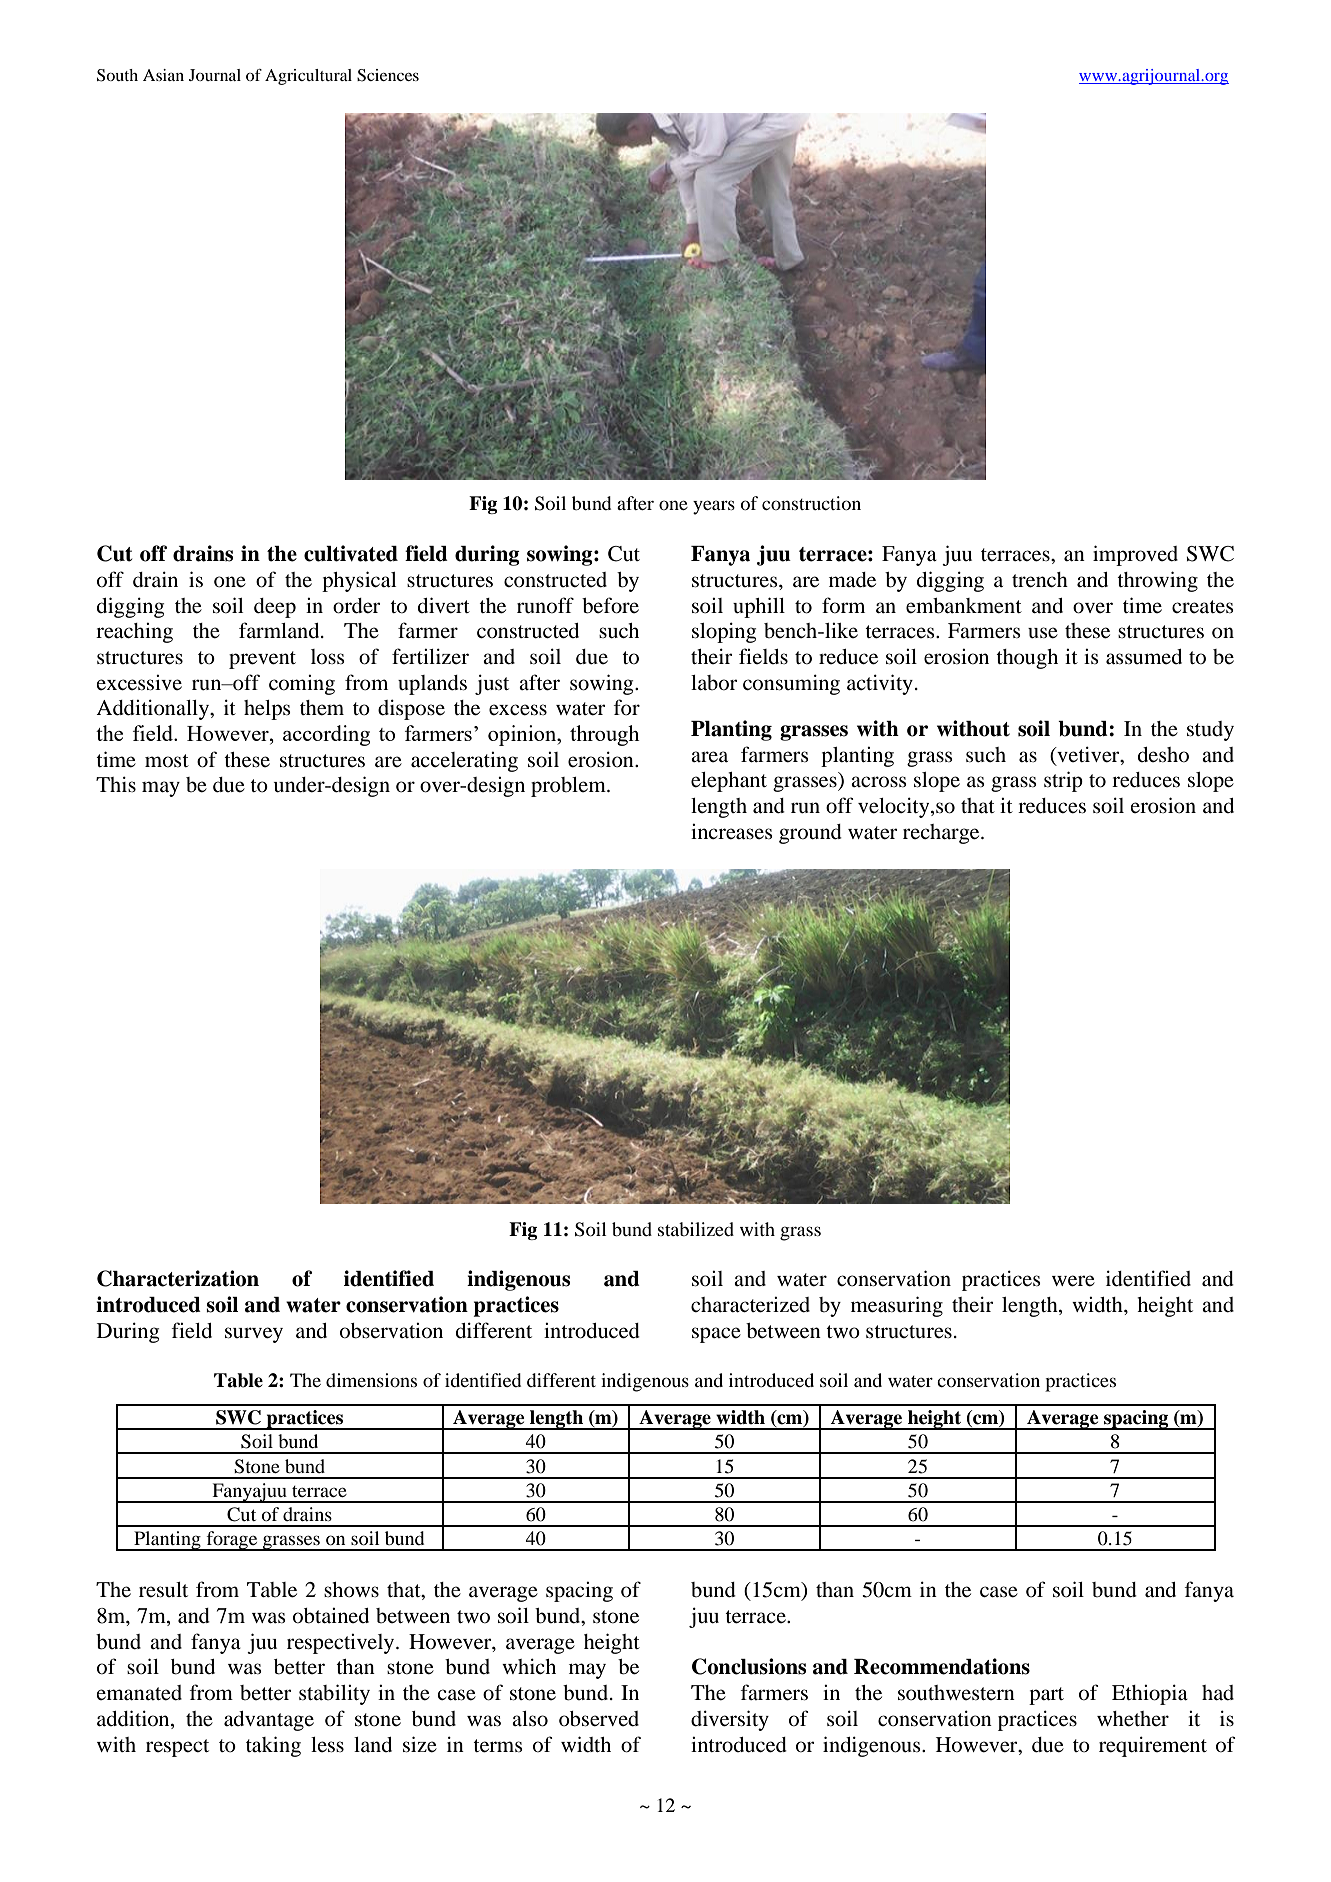 The image size is (1331, 1882). I want to click on diversity, so click(730, 1720).
